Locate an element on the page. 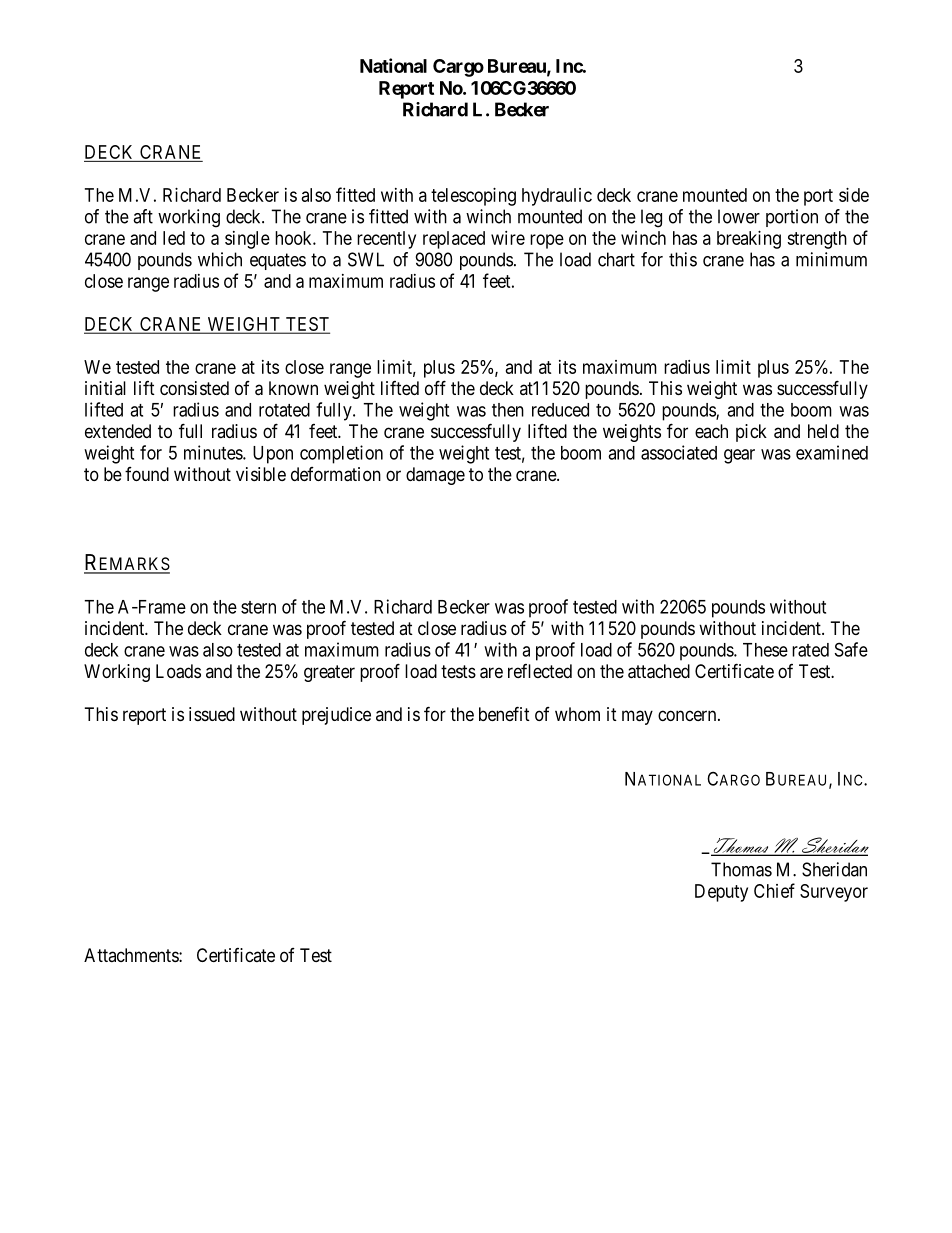 The width and height of the document is (952, 1233). telescoping is located at coordinates (473, 197).
